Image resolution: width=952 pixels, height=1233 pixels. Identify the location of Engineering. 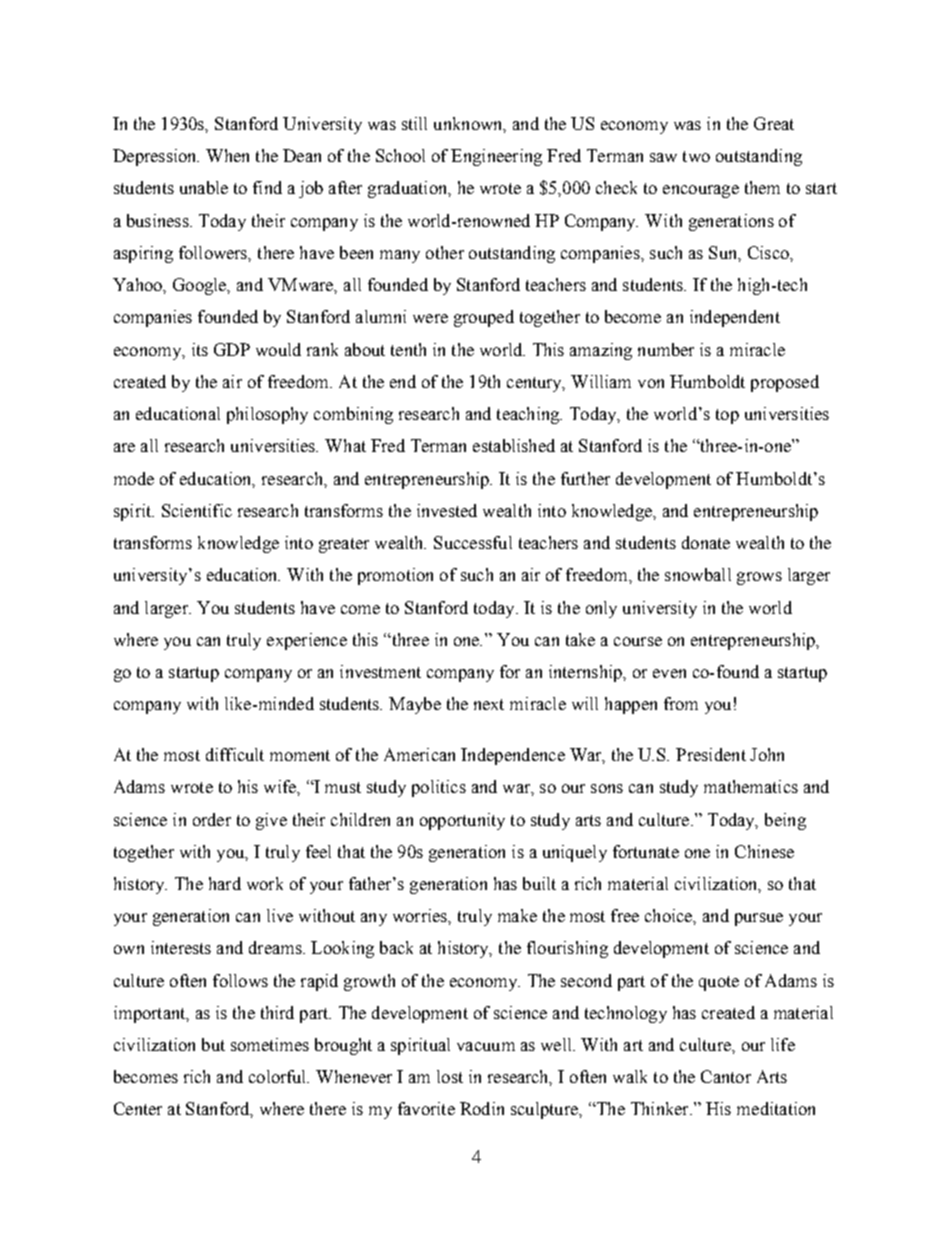
(496, 157).
